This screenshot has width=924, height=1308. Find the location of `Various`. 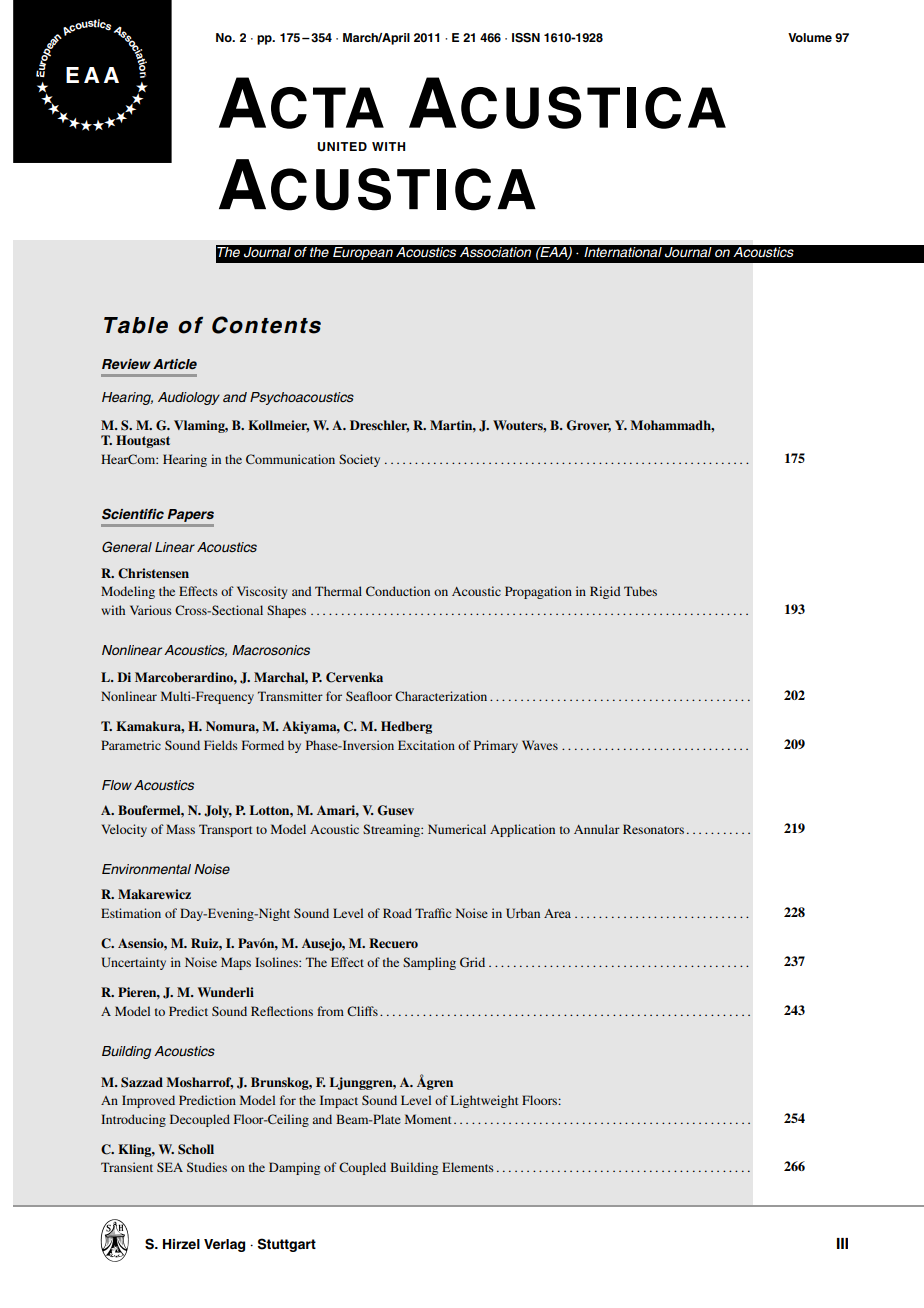

Various is located at coordinates (151, 610).
